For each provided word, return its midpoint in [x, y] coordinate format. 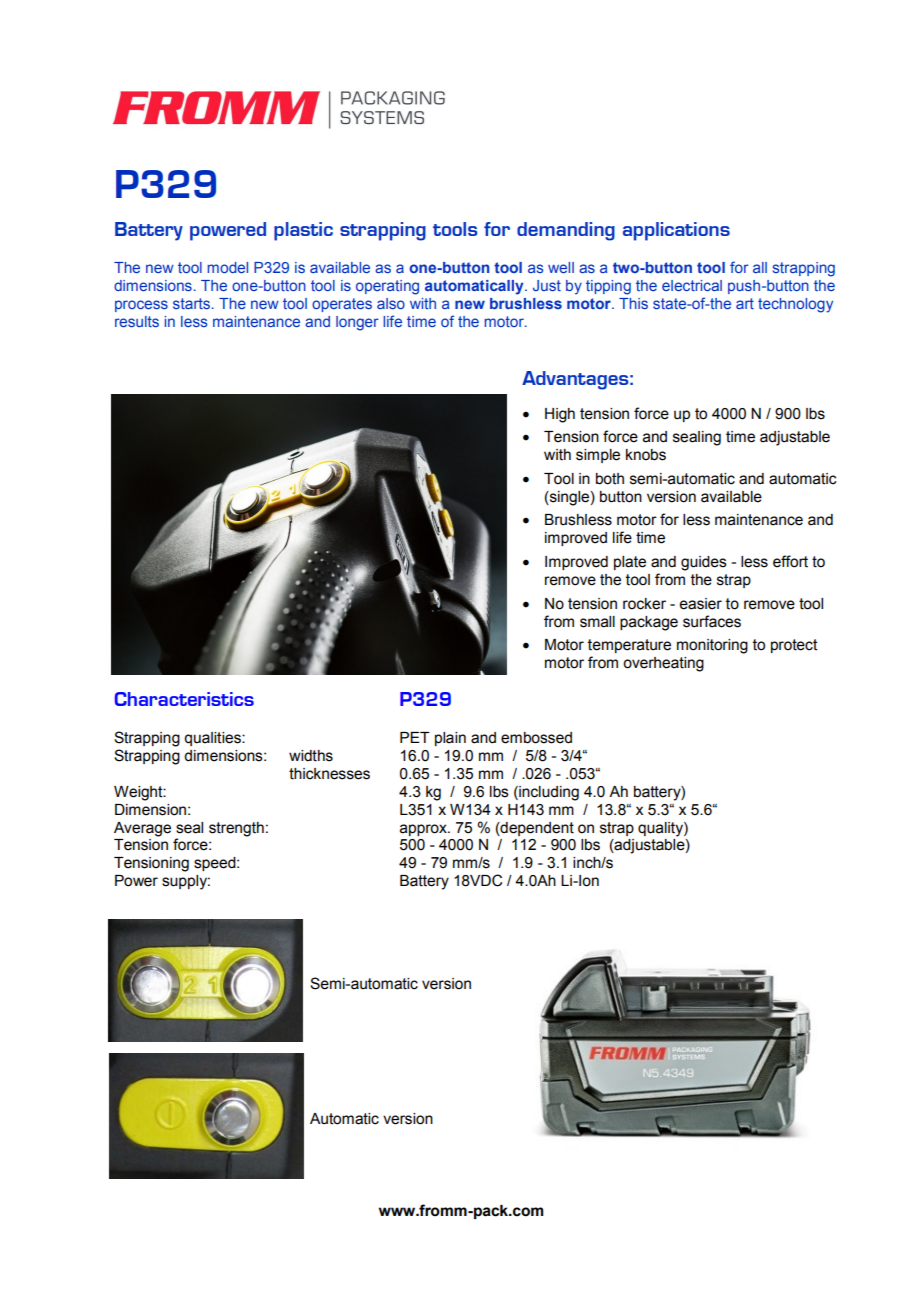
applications [676, 231]
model [228, 267]
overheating [663, 664]
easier [701, 604]
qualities [213, 739]
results [137, 321]
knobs [646, 455]
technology [795, 305]
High [560, 415]
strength [236, 829]
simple [598, 456]
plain [450, 739]
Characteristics [184, 699]
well [561, 267]
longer [357, 323]
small [597, 622]
